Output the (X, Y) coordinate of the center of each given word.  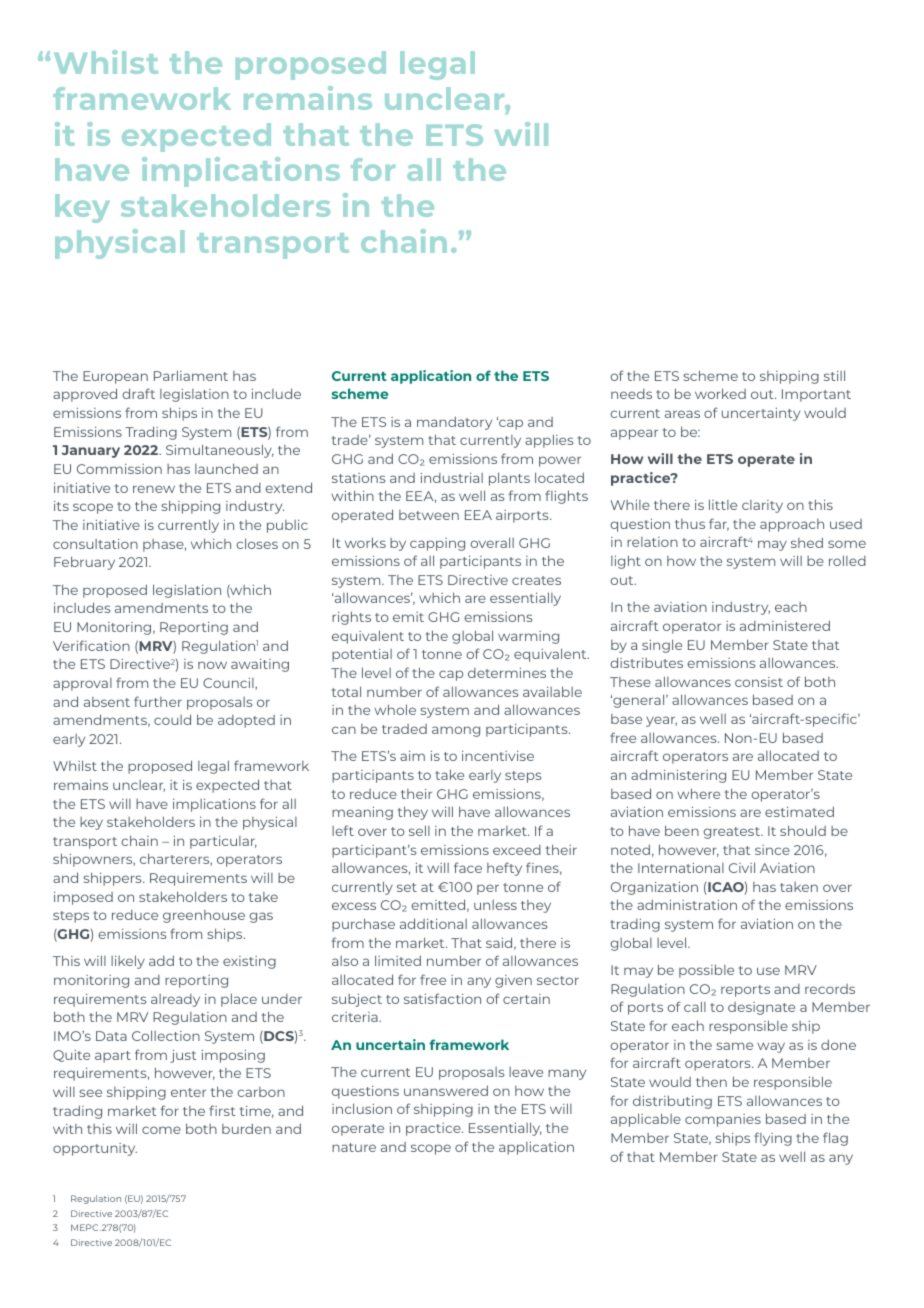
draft (138, 393)
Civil (742, 867)
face (468, 867)
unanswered (446, 1090)
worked (720, 393)
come (161, 1130)
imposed (83, 898)
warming (528, 637)
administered (785, 625)
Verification (91, 645)
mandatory (454, 423)
